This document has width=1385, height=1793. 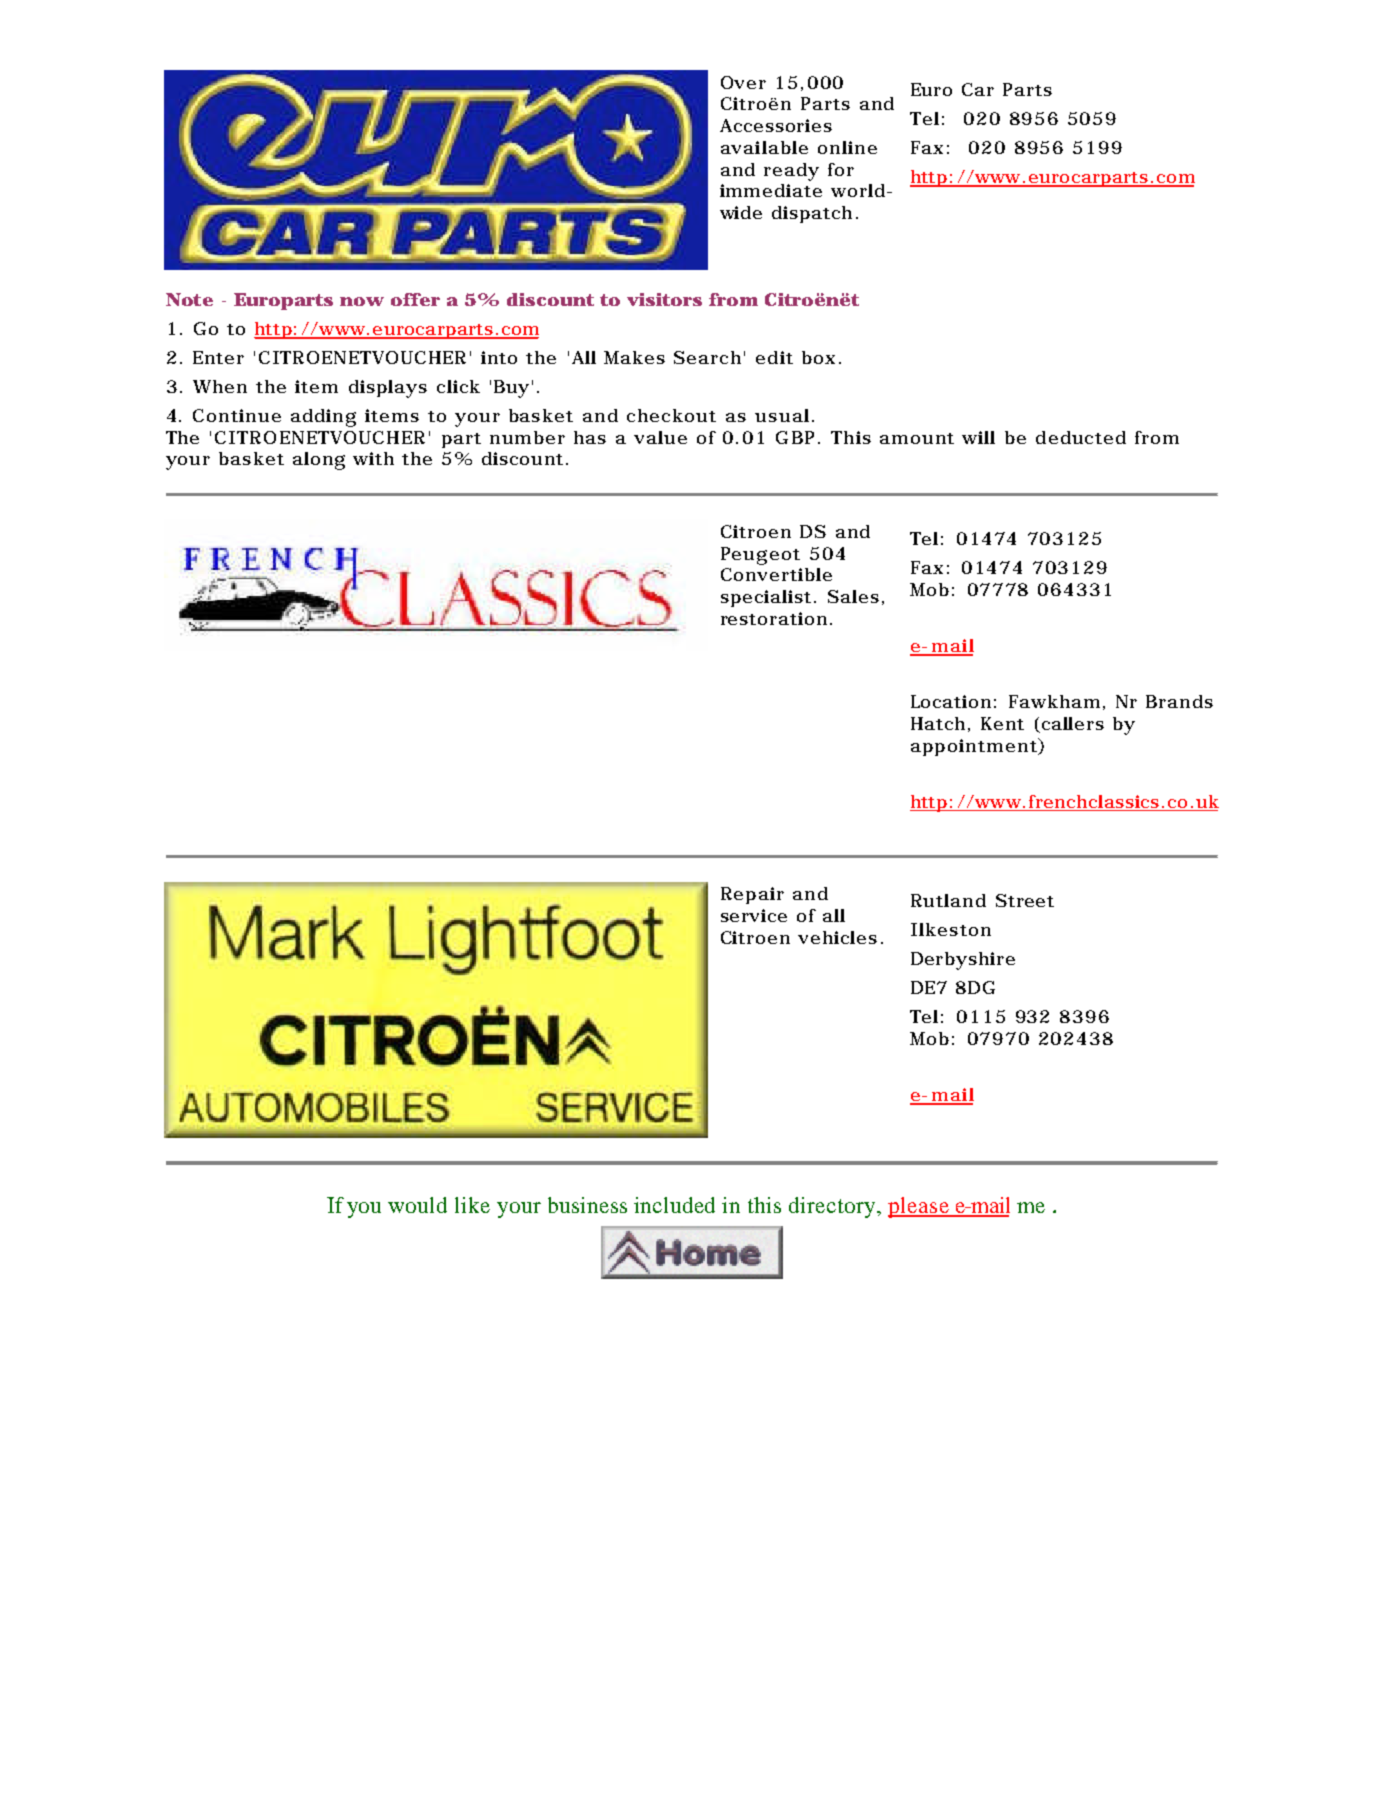 What do you see at coordinates (847, 147) in the document?
I see `online` at bounding box center [847, 147].
